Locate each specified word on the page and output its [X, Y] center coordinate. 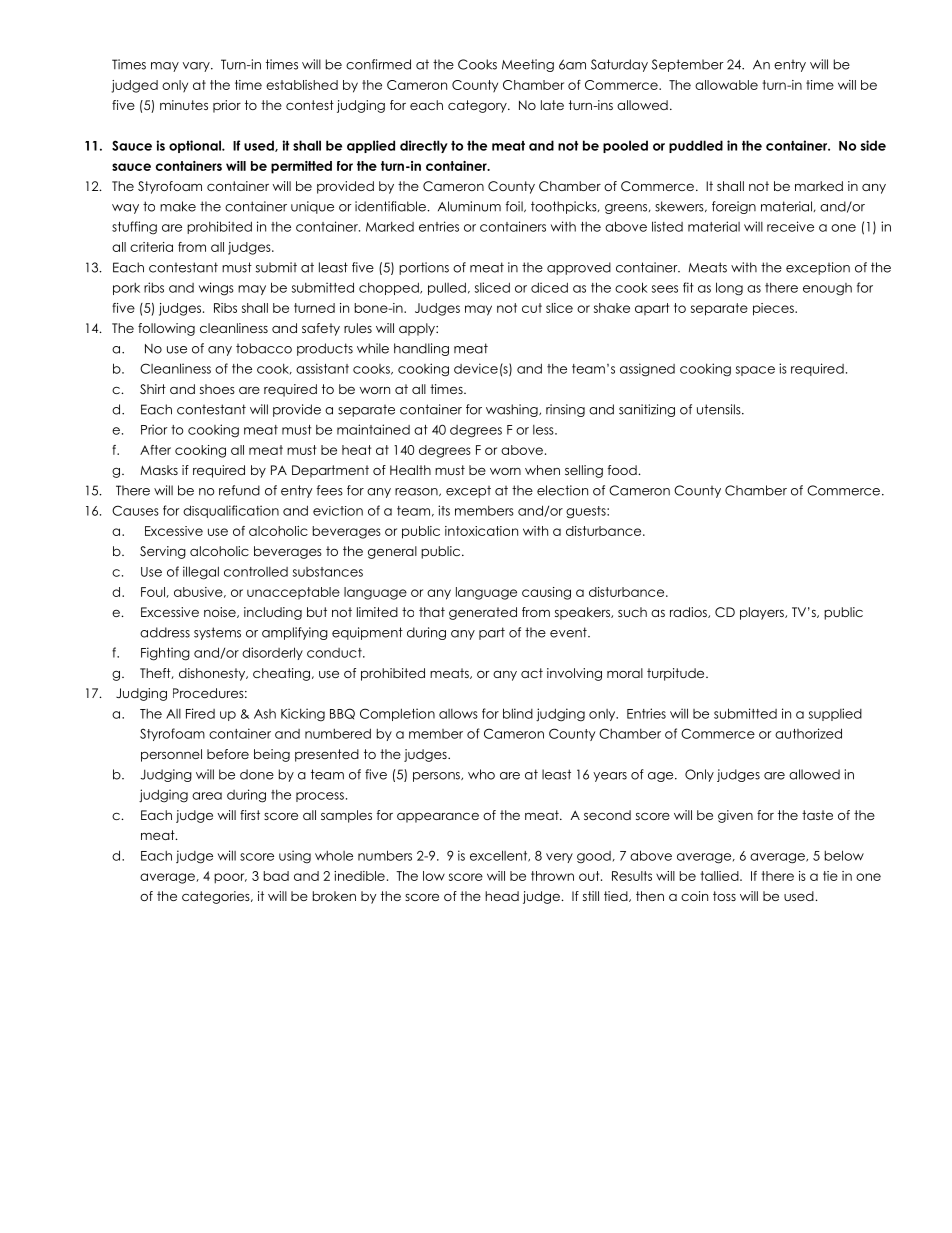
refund [239, 490]
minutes [184, 105]
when [542, 470]
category [478, 106]
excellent [500, 856]
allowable [726, 85]
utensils [720, 409]
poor [230, 878]
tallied [720, 876]
